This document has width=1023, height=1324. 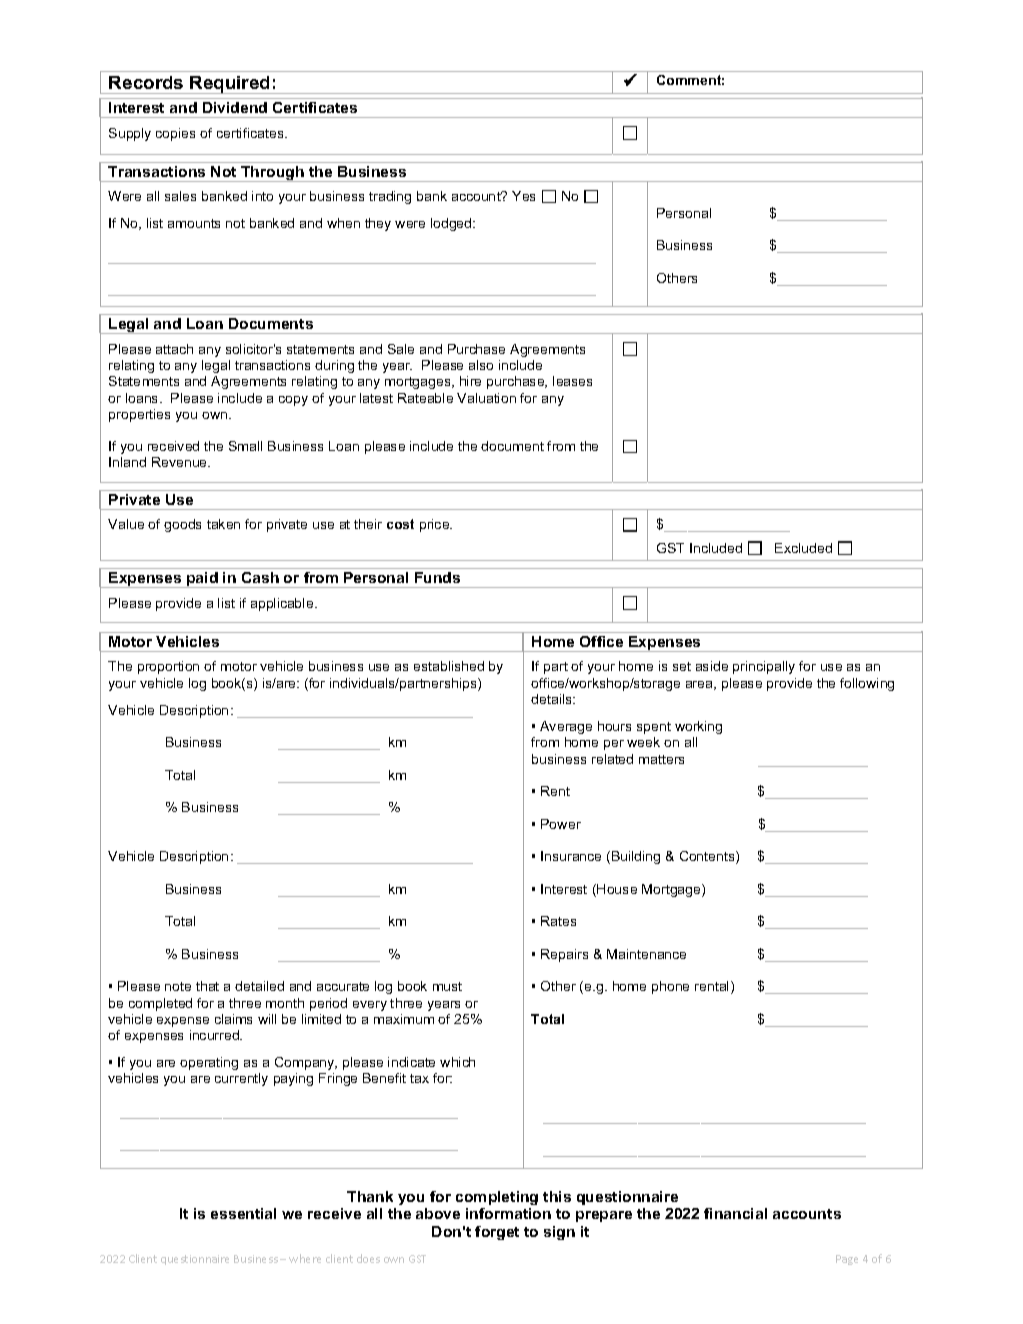 I want to click on principally, so click(x=764, y=667).
